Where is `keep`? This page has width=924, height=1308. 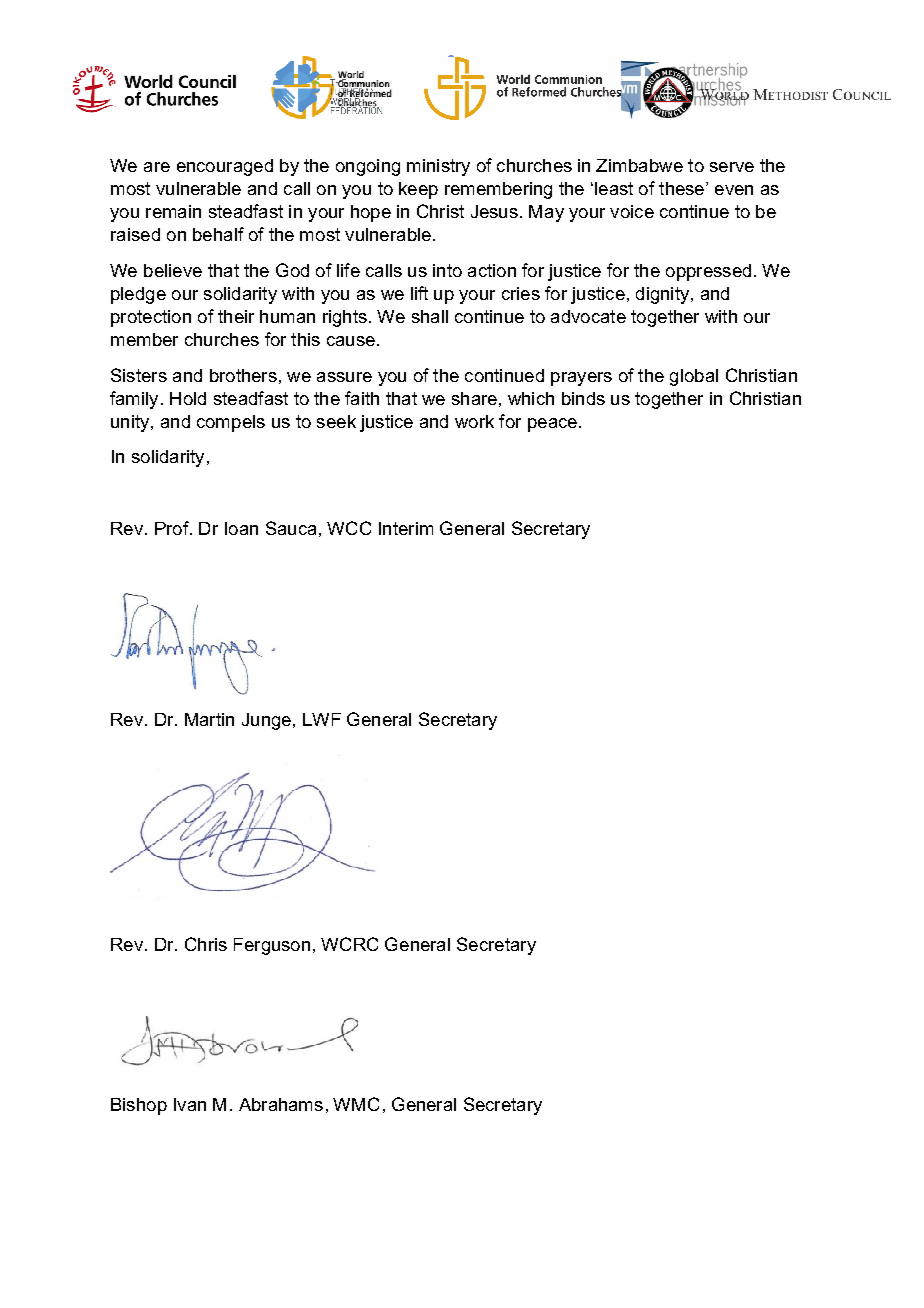
keep is located at coordinates (418, 190).
